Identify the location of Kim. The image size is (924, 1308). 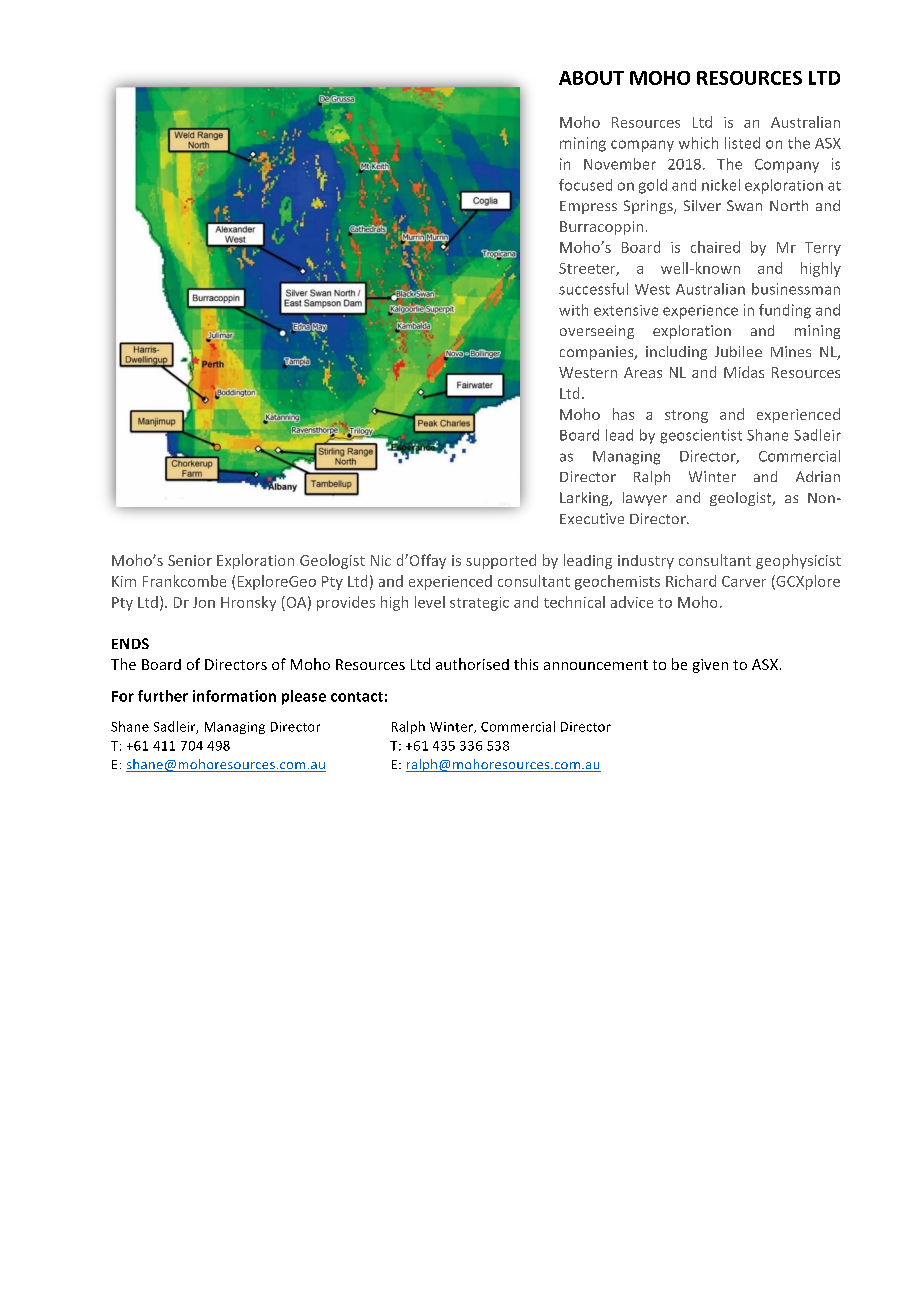
(124, 581).
